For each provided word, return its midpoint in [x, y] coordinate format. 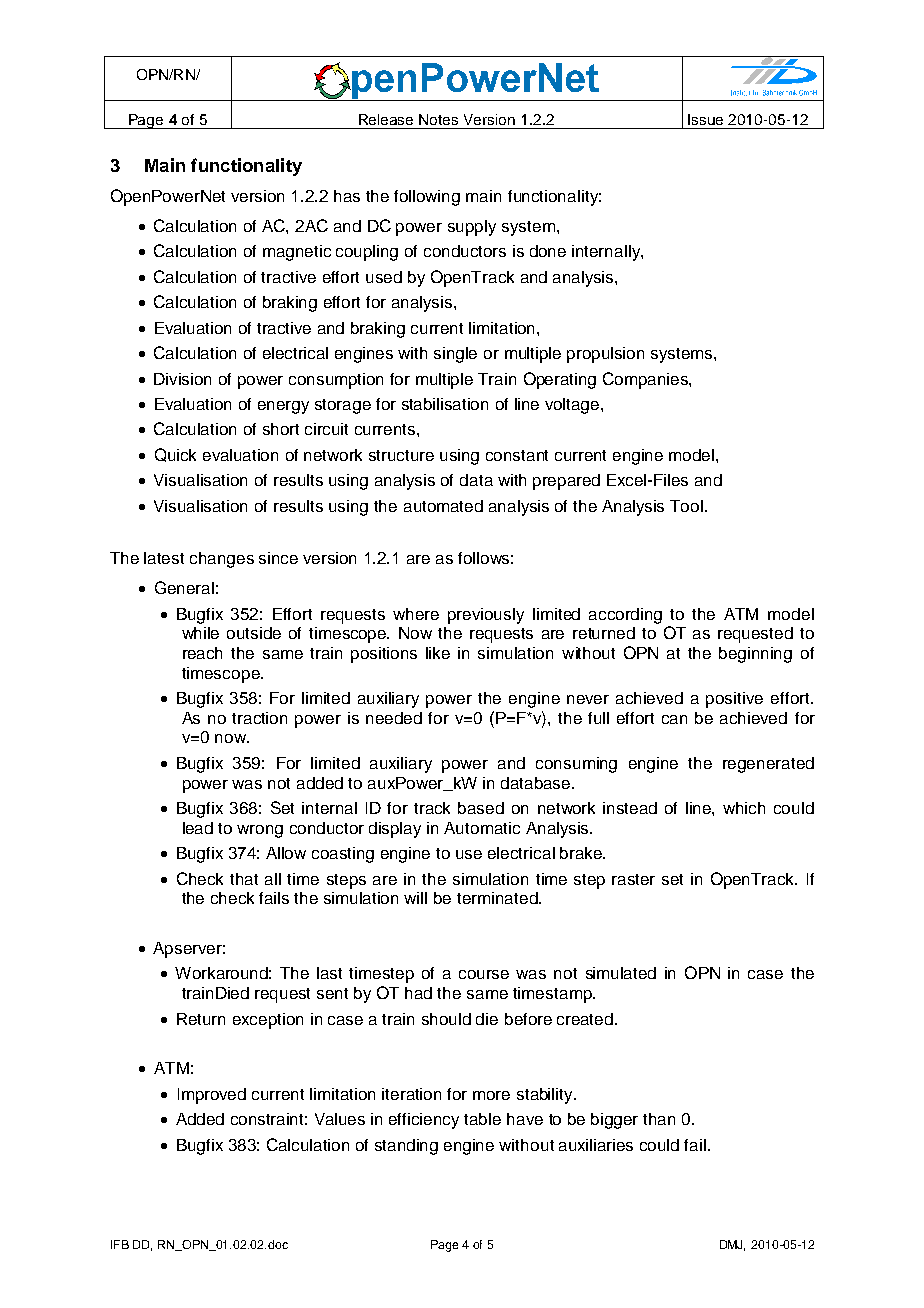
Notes [438, 119]
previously [486, 616]
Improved [212, 1096]
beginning [755, 655]
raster [633, 879]
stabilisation [445, 404]
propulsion [605, 355]
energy [283, 407]
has [347, 196]
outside [254, 633]
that [244, 879]
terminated [498, 898]
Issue [705, 119]
